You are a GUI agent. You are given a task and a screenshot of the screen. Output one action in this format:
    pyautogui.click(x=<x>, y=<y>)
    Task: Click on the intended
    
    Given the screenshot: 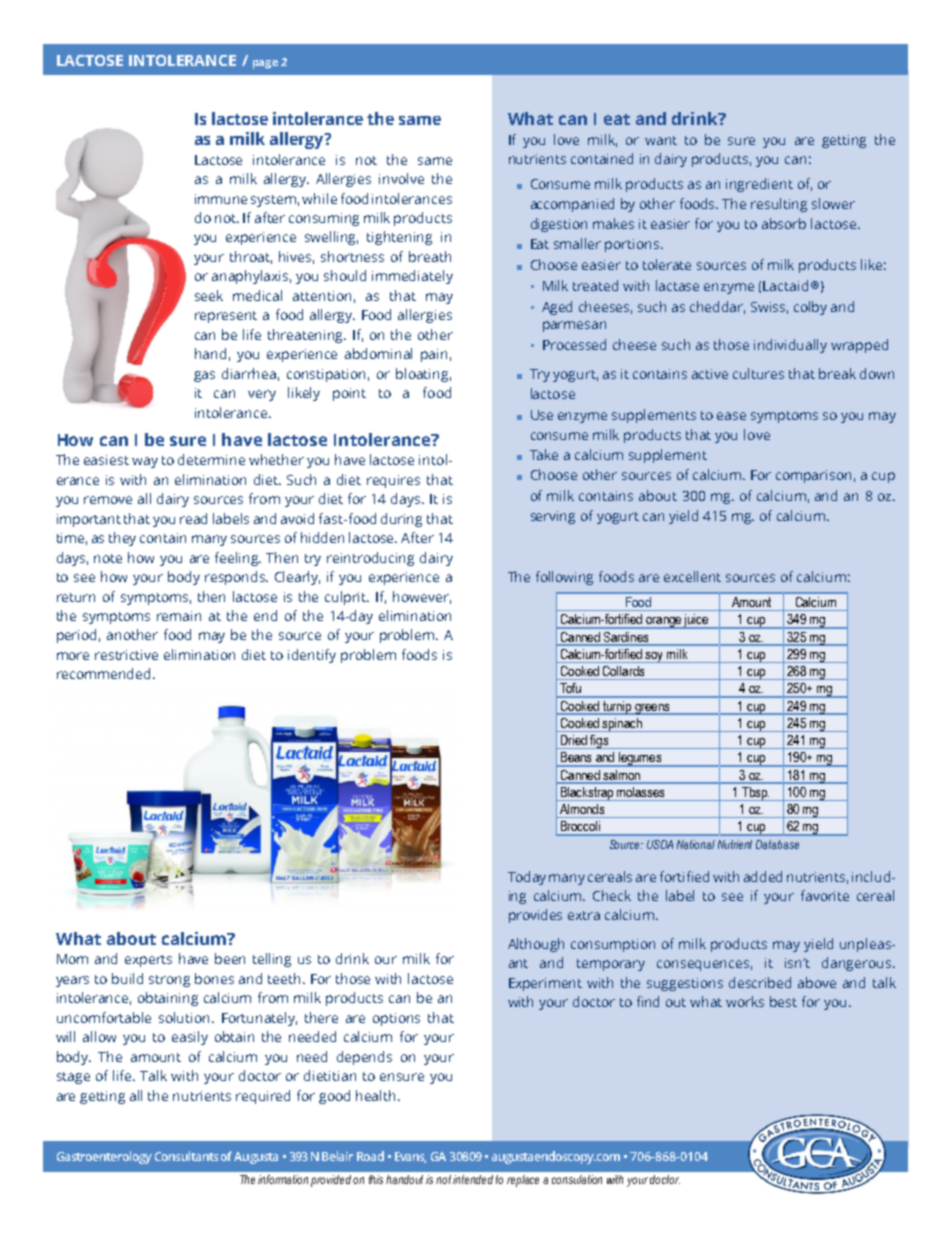 What is the action you would take?
    pyautogui.click(x=473, y=1179)
